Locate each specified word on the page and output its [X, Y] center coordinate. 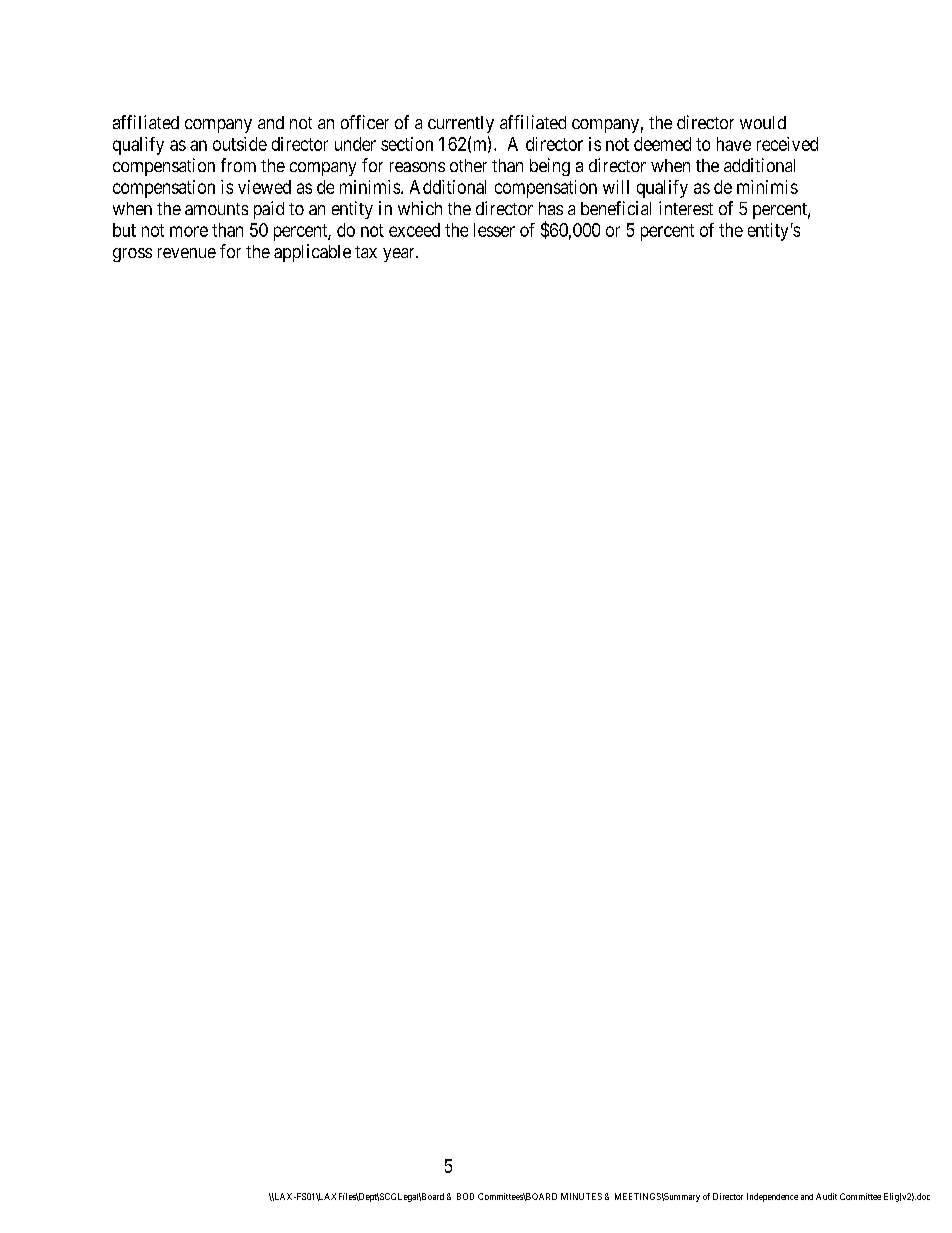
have [734, 144]
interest [686, 208]
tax [366, 252]
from [238, 165]
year [400, 255]
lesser [494, 230]
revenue [187, 253]
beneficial [616, 208]
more [189, 231]
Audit [826, 1196]
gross [132, 255]
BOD [465, 1196]
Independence [772, 1197]
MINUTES [581, 1196]
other [468, 165]
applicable [312, 253]
